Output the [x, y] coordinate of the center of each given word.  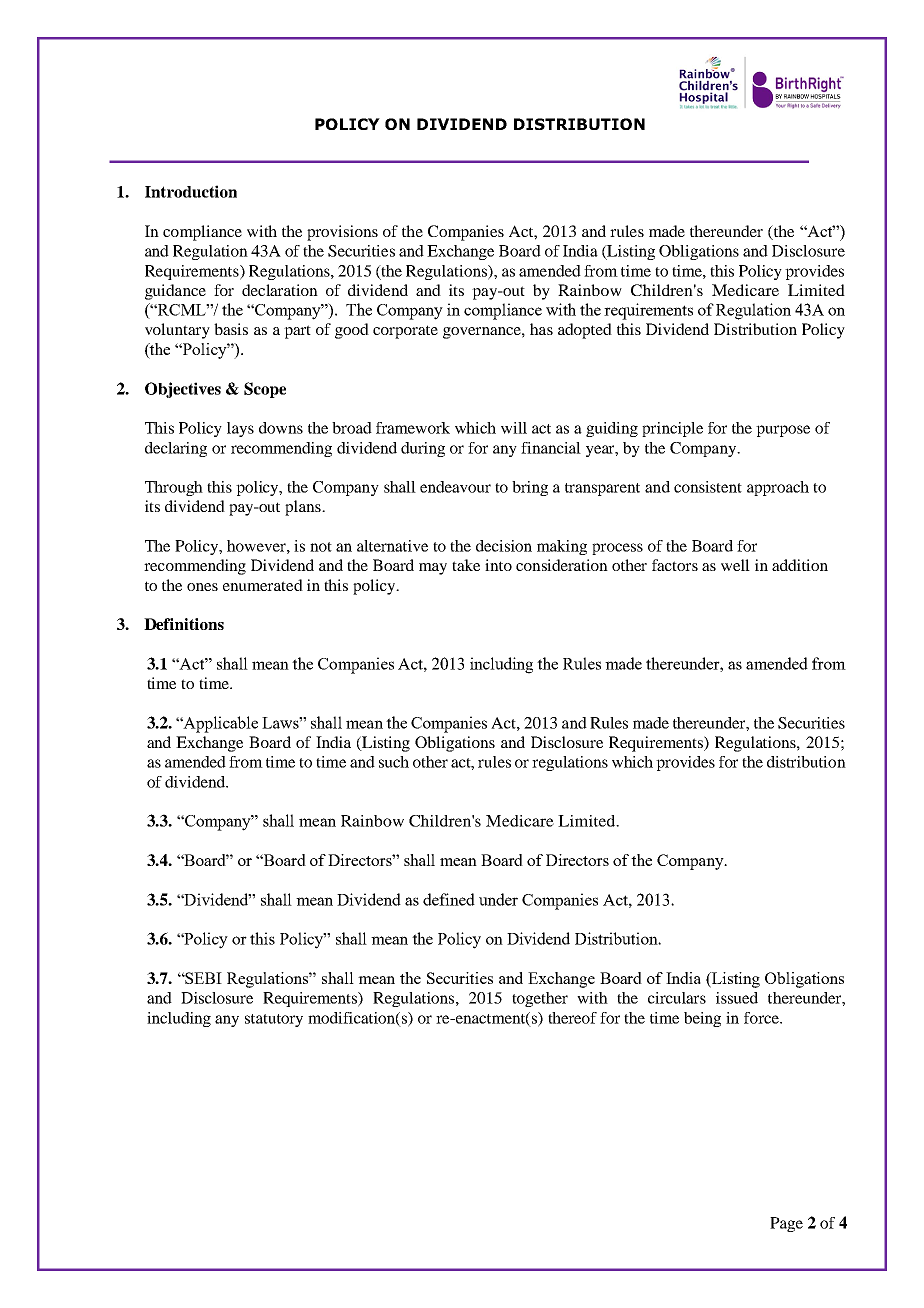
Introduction [191, 191]
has [541, 329]
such [394, 762]
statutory [274, 1020]
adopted [585, 331]
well [735, 565]
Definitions [184, 624]
